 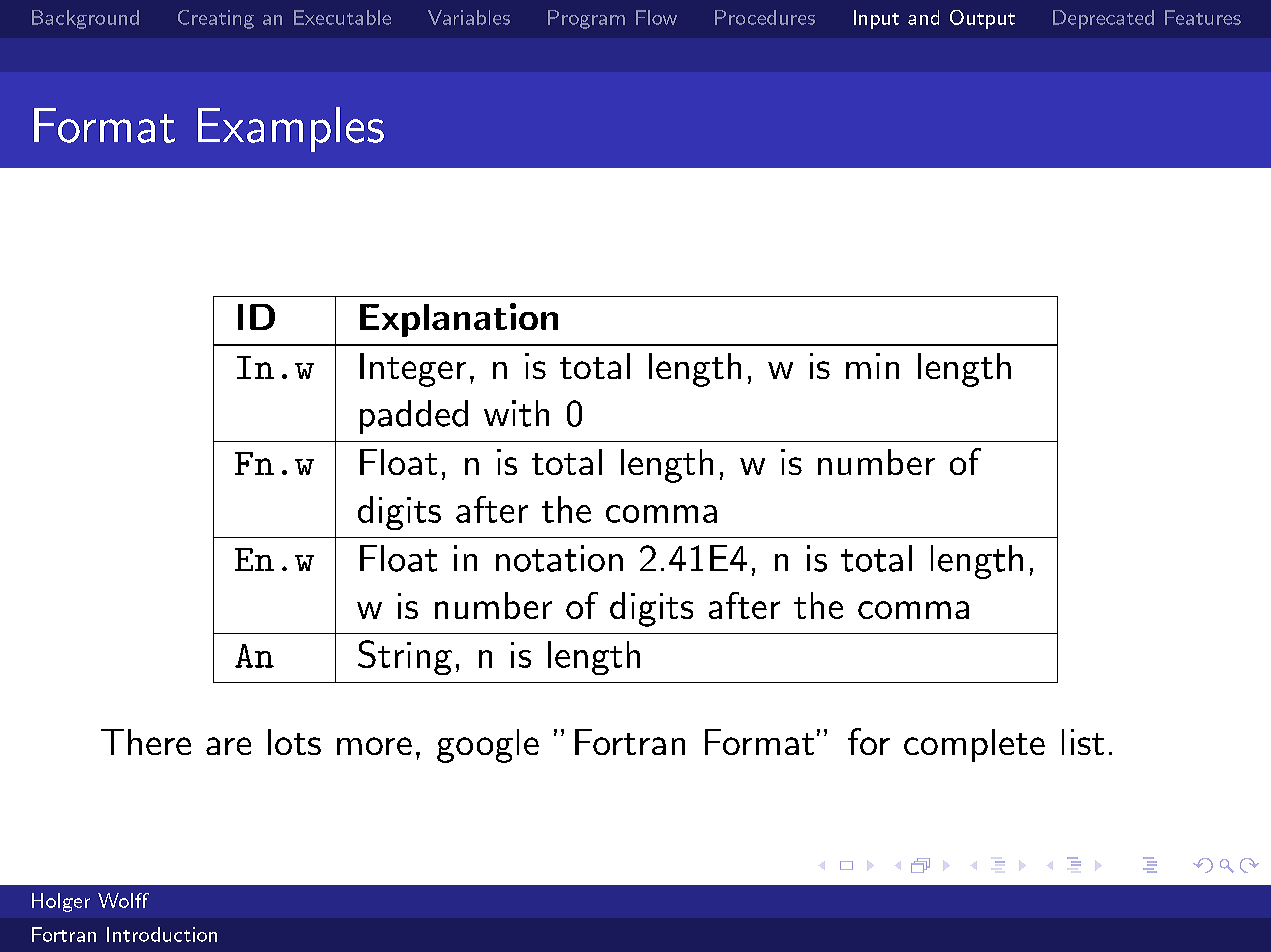 I want to click on Flow, so click(x=656, y=17).
